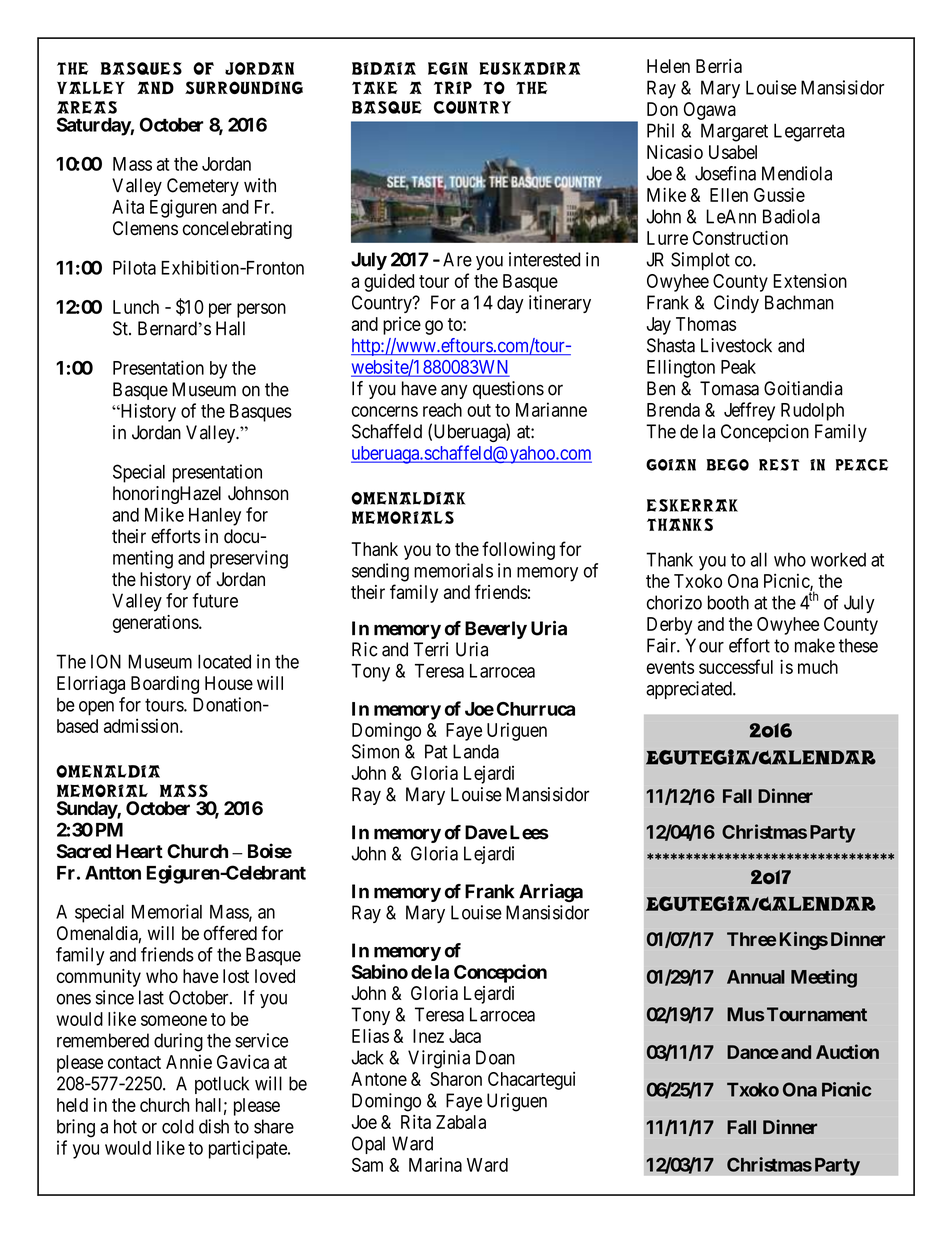  Describe the element at coordinates (476, 751) in the document. I see `Landa` at that location.
